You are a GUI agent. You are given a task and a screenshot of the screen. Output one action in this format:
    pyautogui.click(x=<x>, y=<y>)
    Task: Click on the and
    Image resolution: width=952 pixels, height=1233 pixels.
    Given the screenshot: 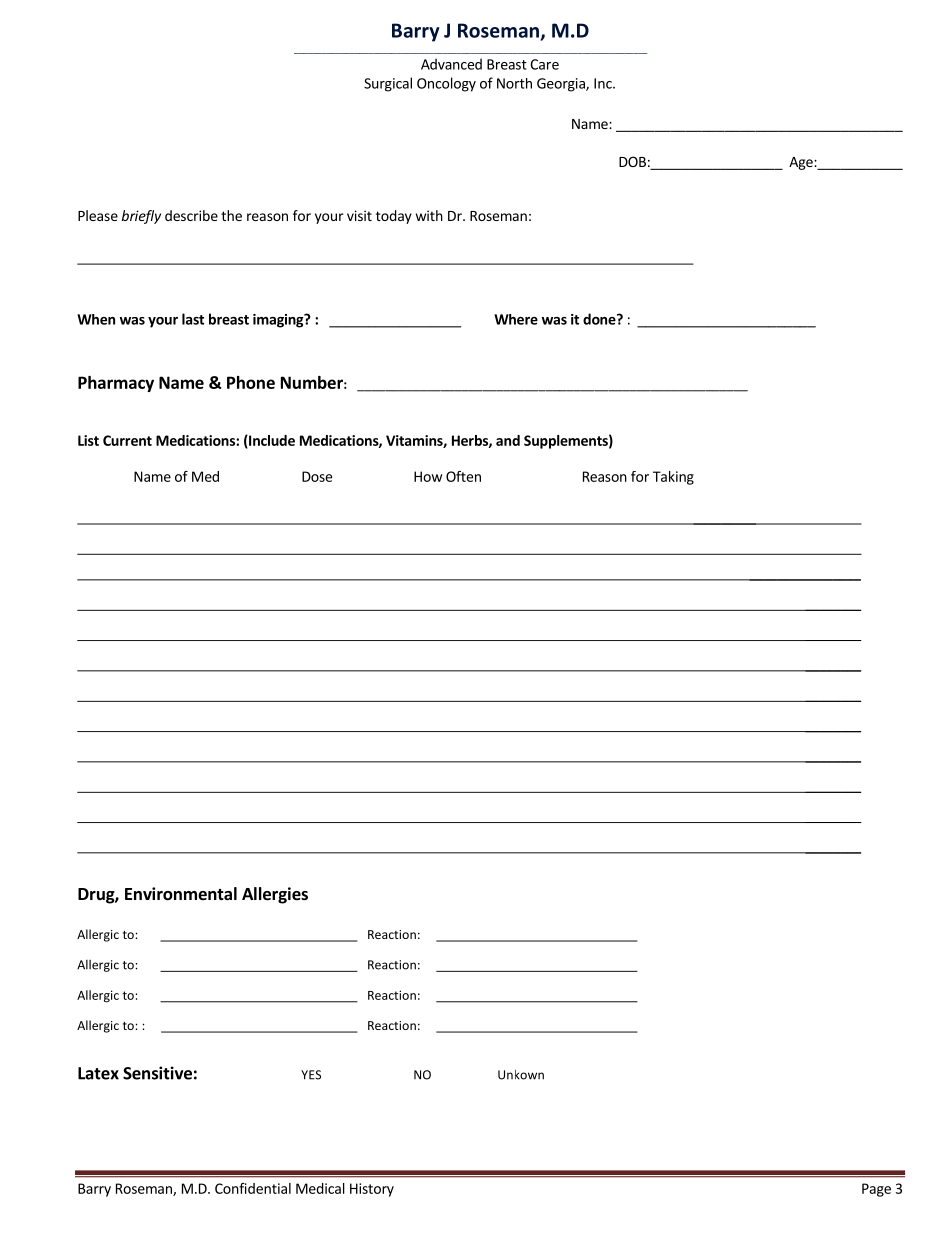 What is the action you would take?
    pyautogui.click(x=508, y=440)
